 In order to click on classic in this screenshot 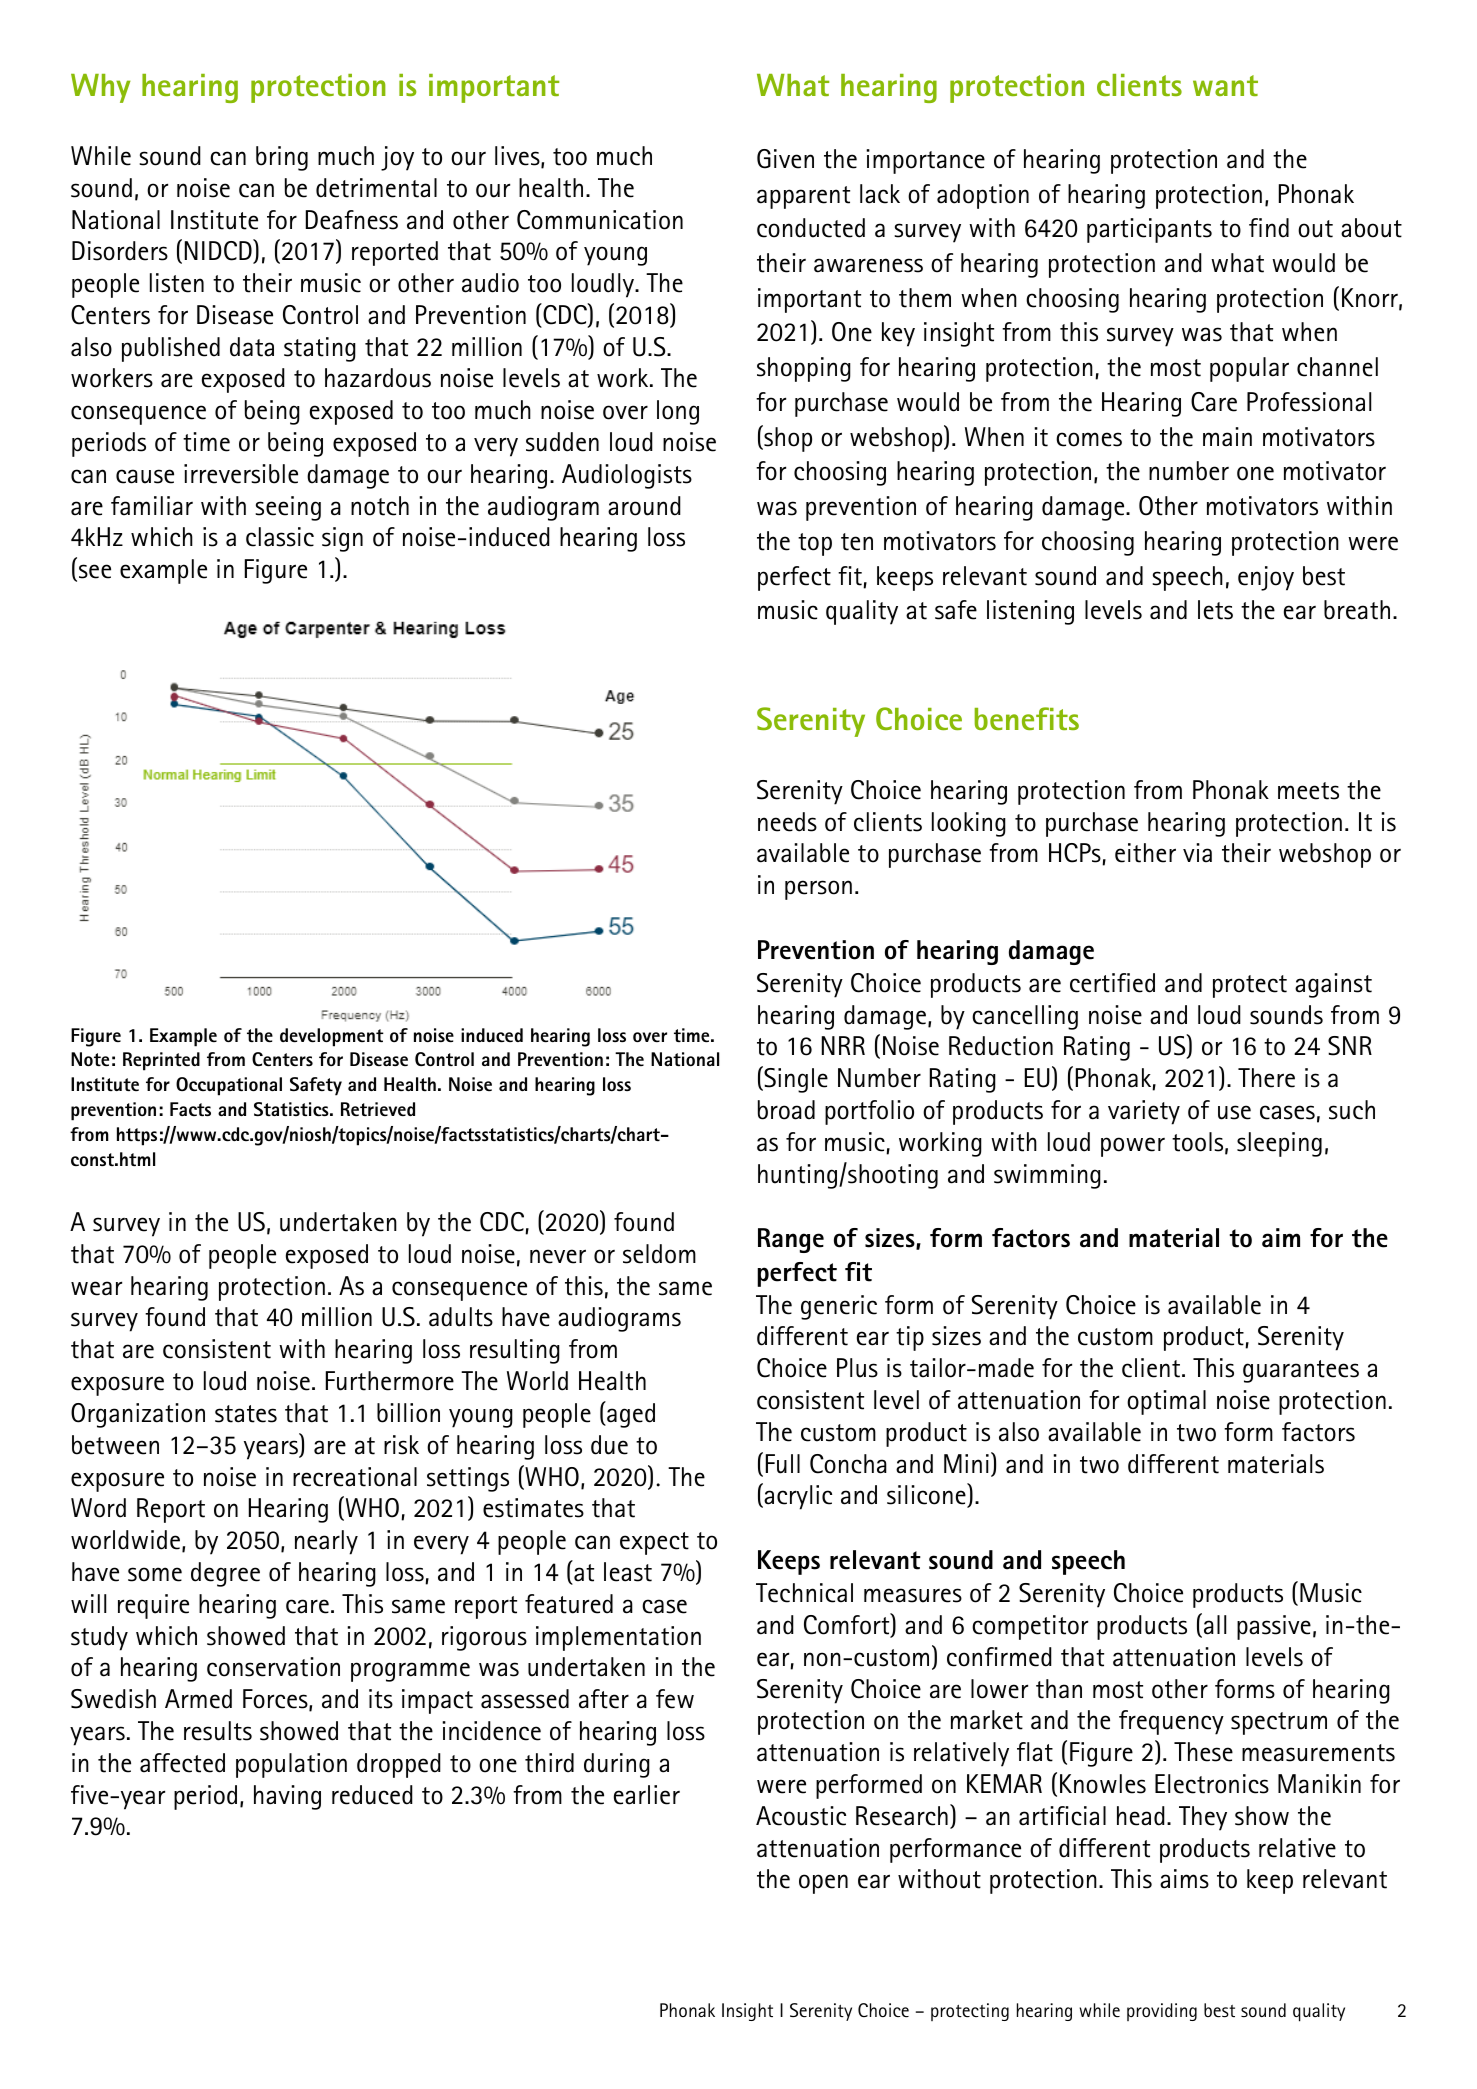, I will do `click(280, 537)`.
